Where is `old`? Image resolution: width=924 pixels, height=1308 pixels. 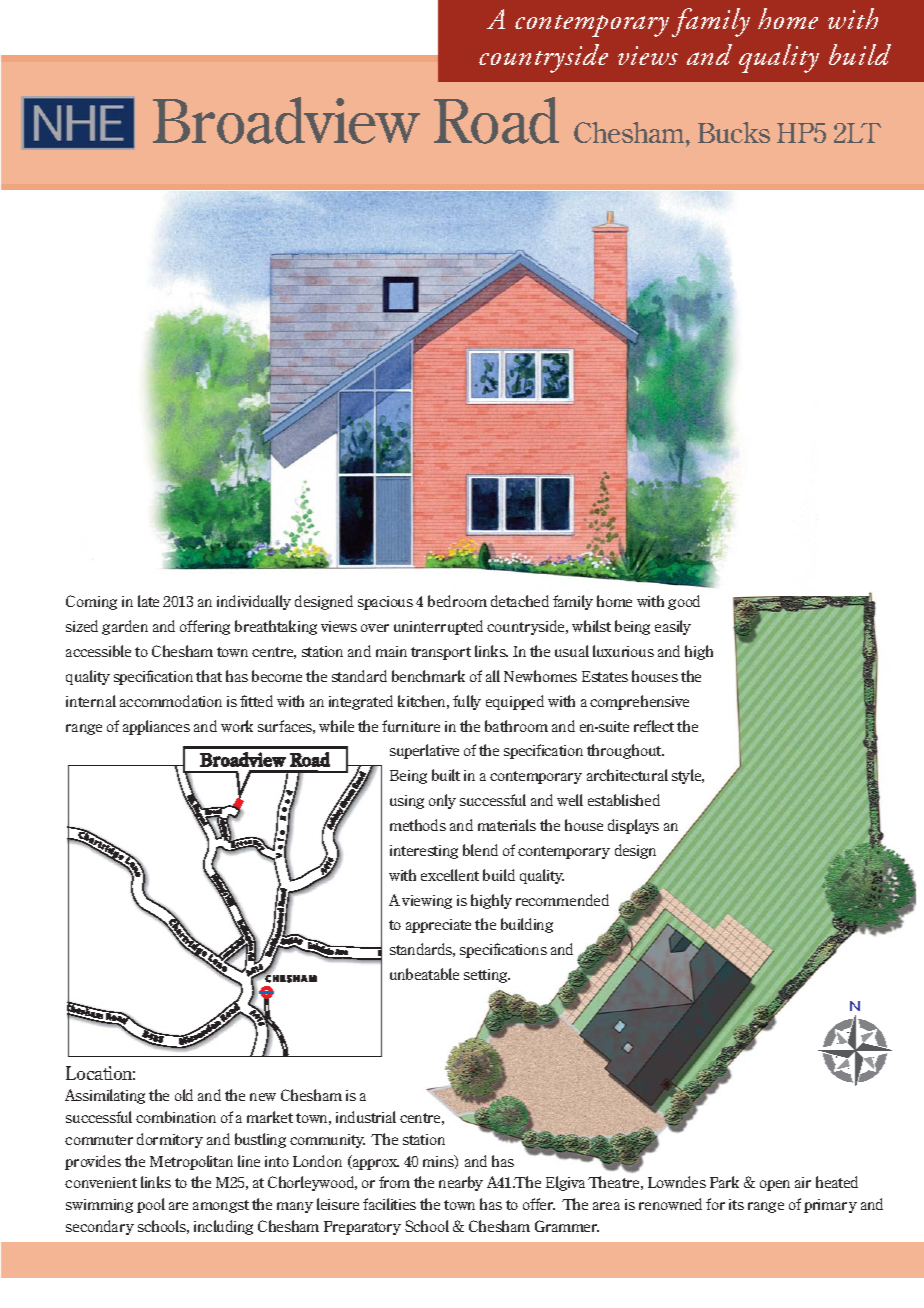
old is located at coordinates (184, 1095).
